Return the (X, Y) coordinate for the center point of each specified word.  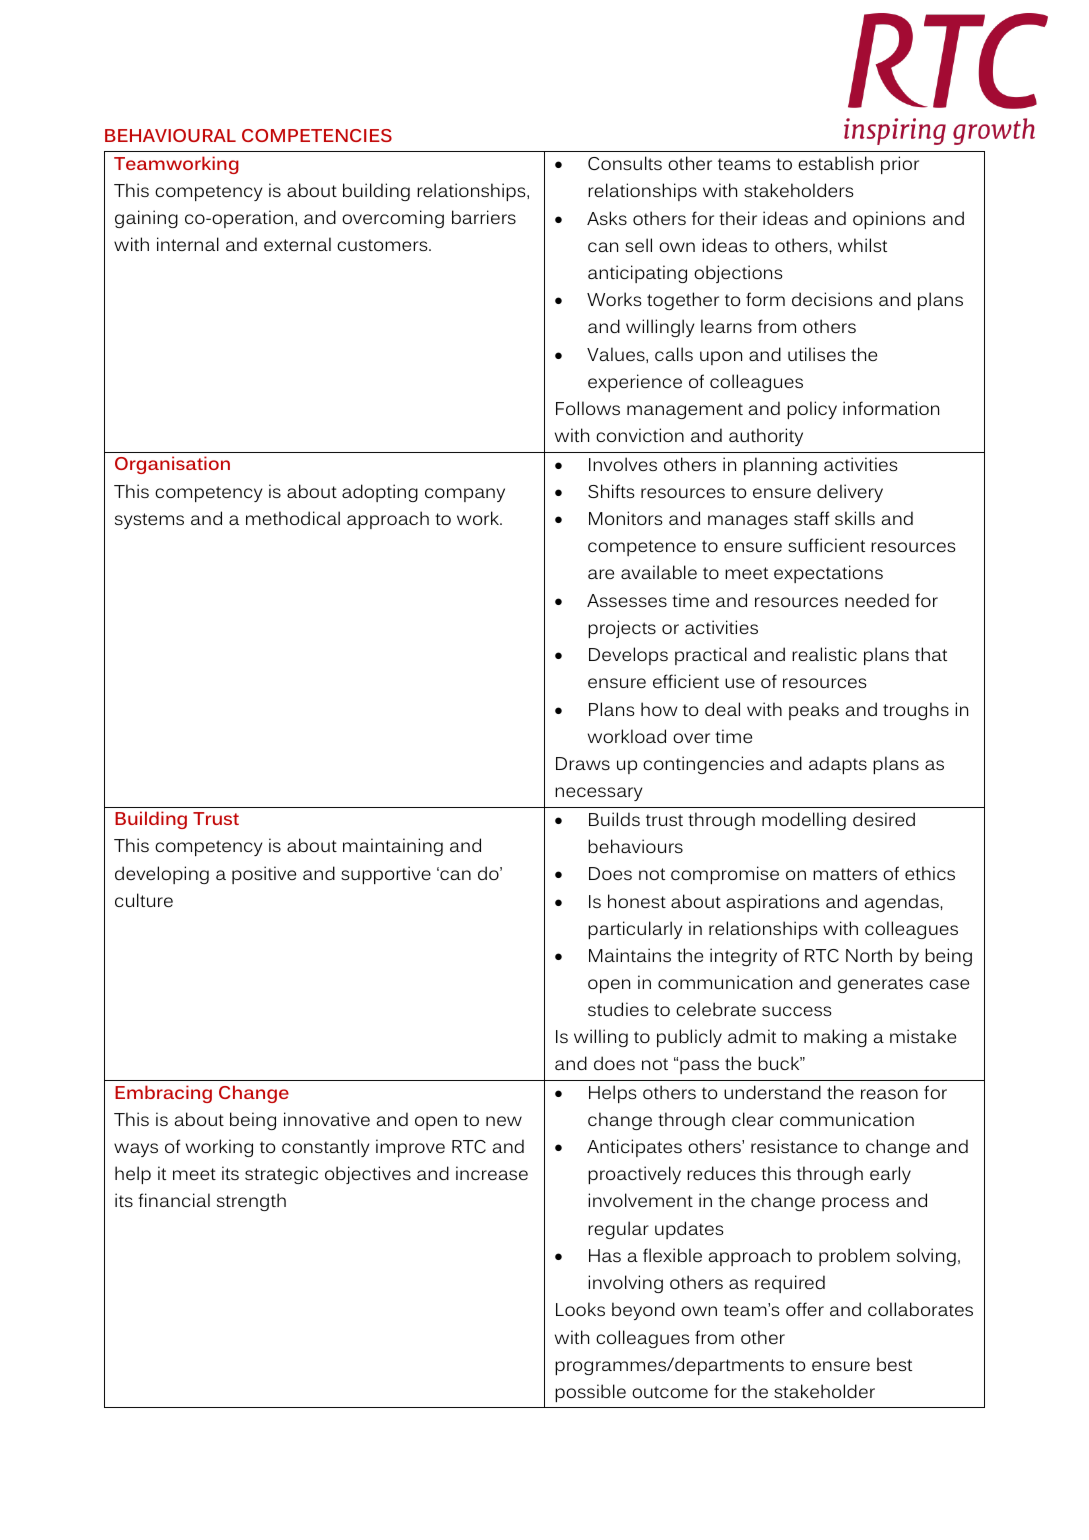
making (835, 1038)
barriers (484, 217)
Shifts (611, 491)
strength (251, 1202)
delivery (850, 493)
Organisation (172, 465)
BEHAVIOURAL (170, 135)
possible (590, 1393)
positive (264, 875)
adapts (838, 765)
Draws (583, 763)
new (504, 1121)
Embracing (163, 1094)
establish (835, 163)
